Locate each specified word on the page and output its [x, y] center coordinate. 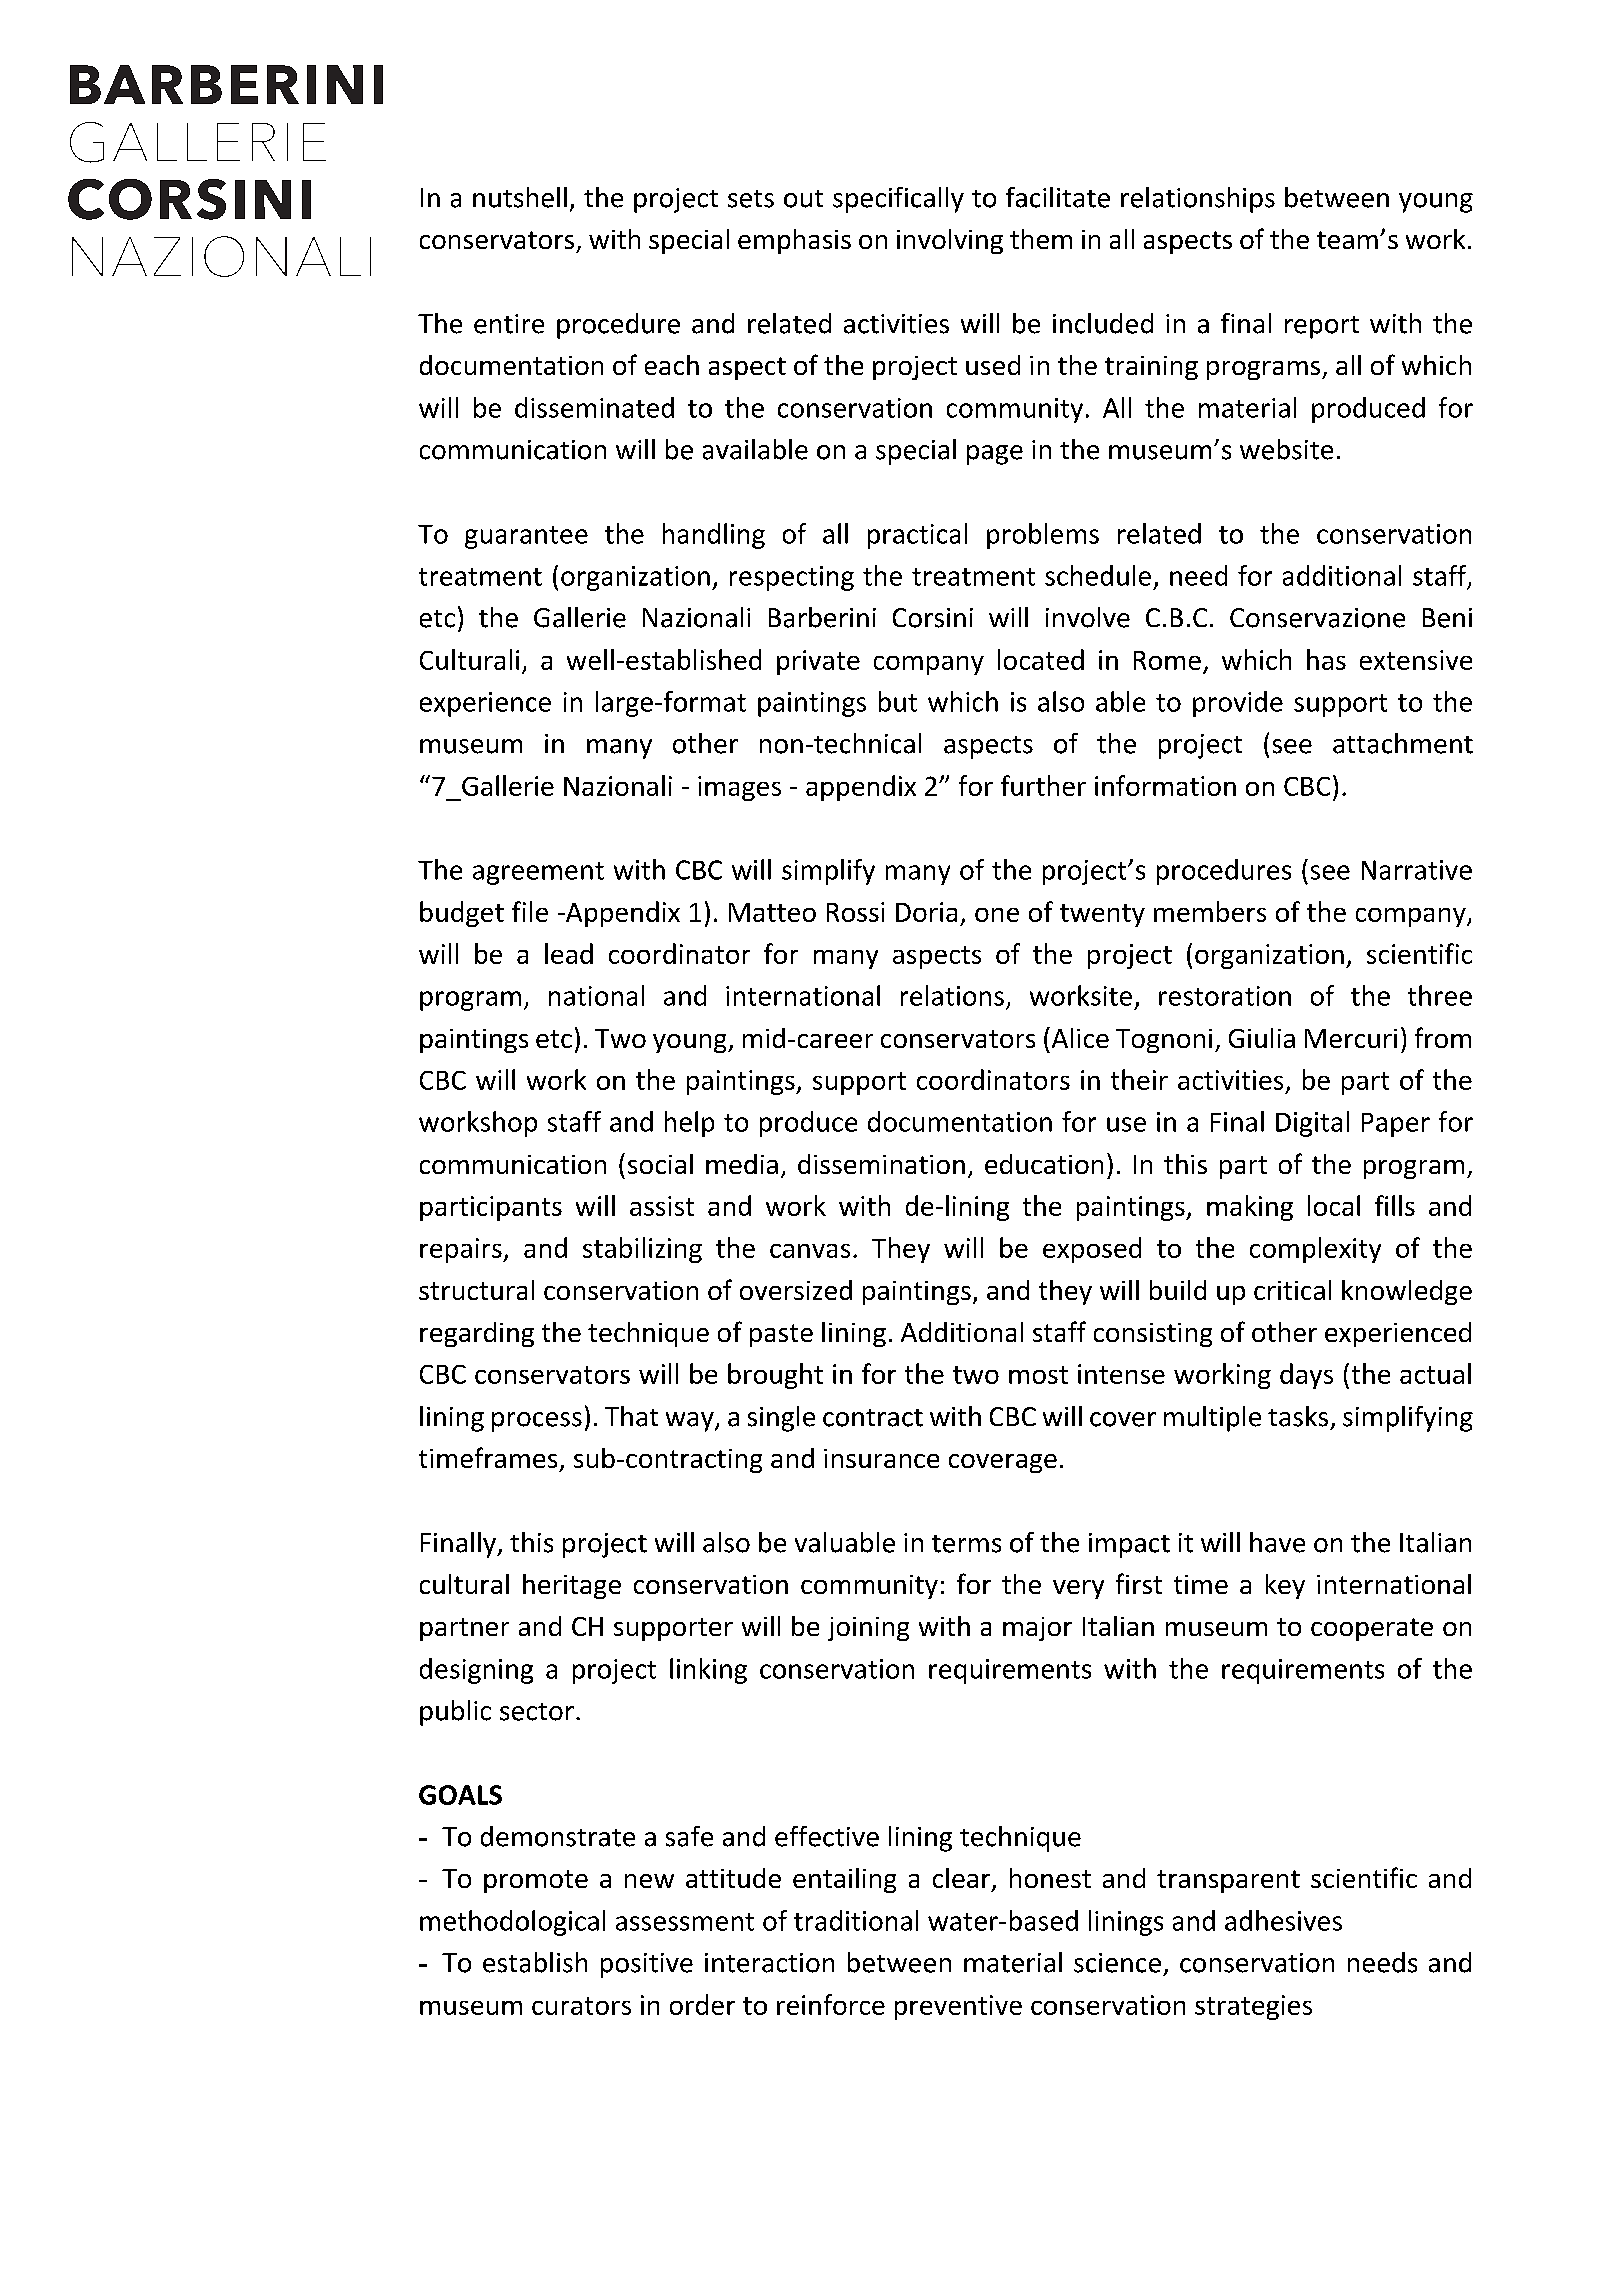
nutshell [520, 197]
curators [581, 2006]
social [660, 1164]
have [1277, 1542]
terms [966, 1544]
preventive [958, 2007]
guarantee [526, 537]
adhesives [1283, 1920]
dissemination [881, 1164]
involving [950, 241]
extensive [1416, 660]
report [1322, 327]
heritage [572, 1586]
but [898, 701]
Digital [1312, 1124]
